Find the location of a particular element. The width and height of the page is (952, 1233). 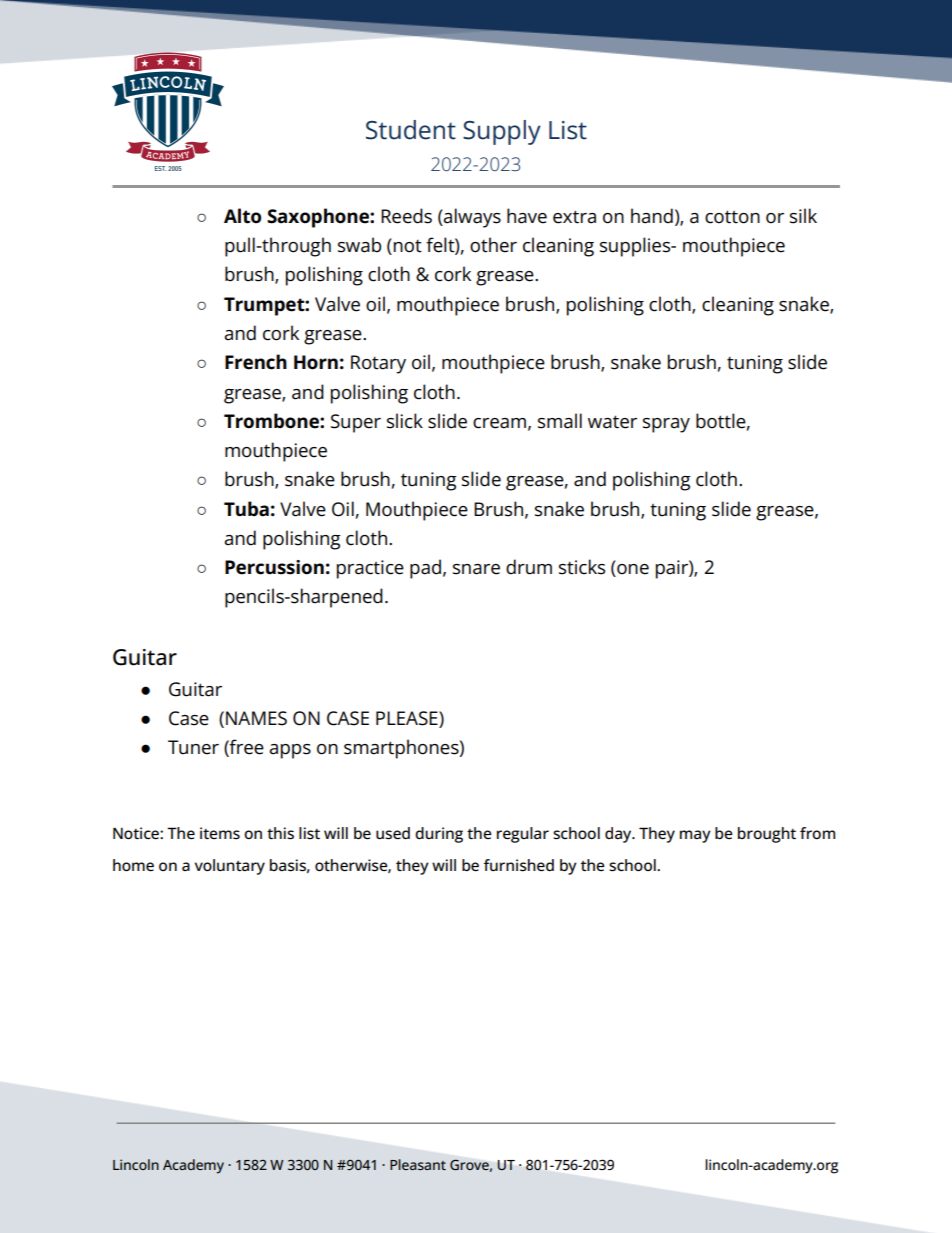

Tuba is located at coordinates (246, 509).
